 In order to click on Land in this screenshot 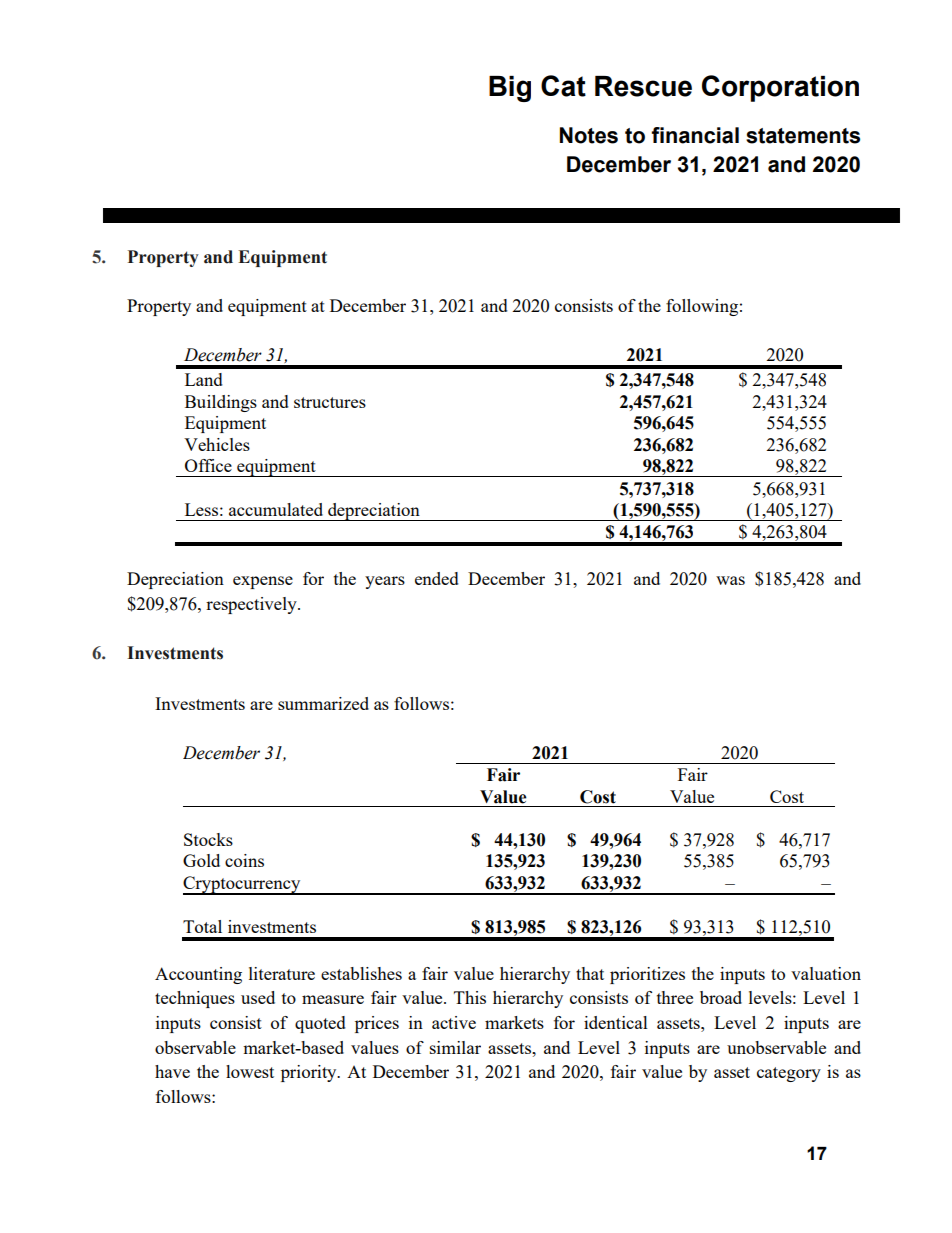, I will do `click(204, 379)`.
